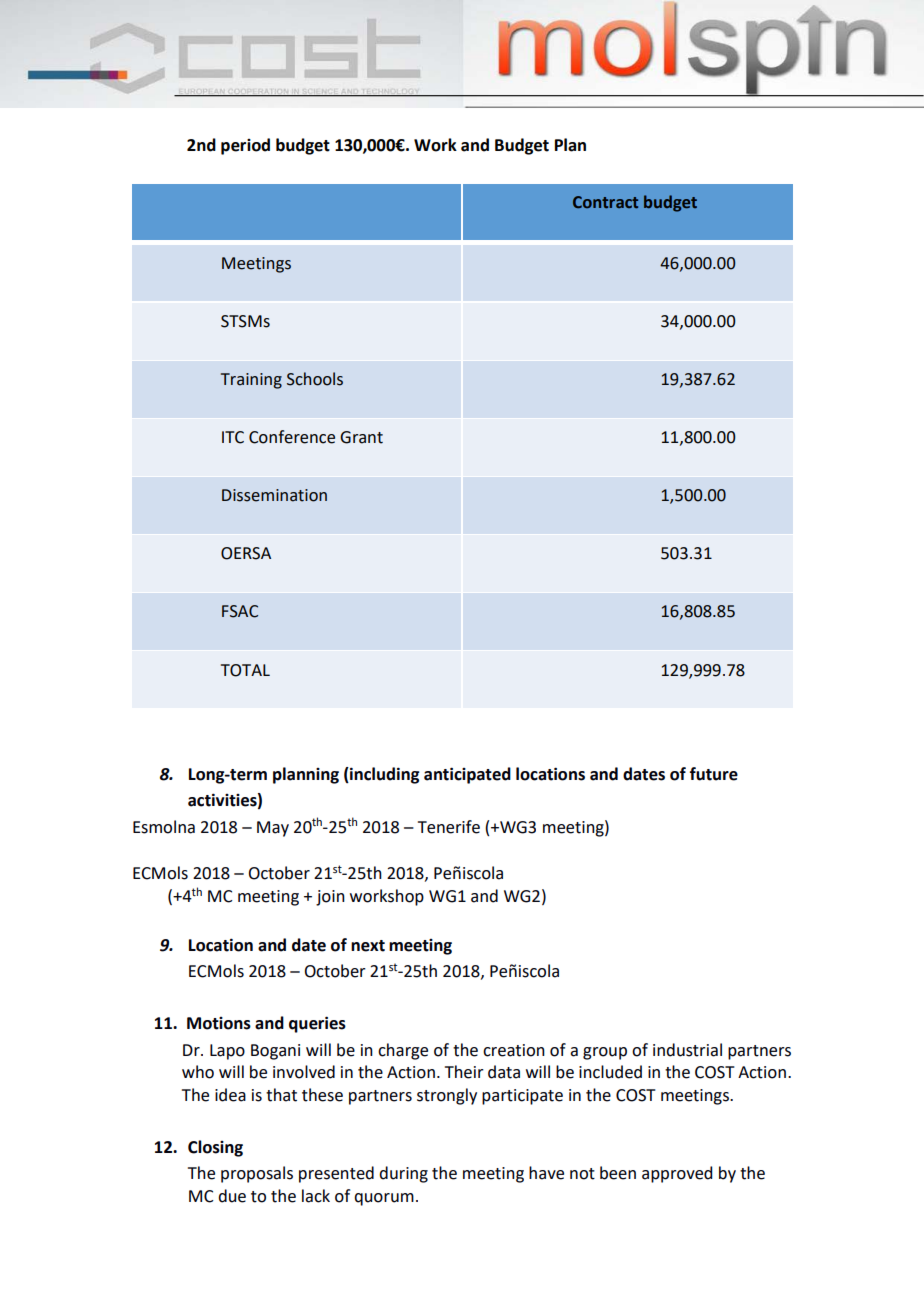  I want to click on proposals, so click(257, 1174).
